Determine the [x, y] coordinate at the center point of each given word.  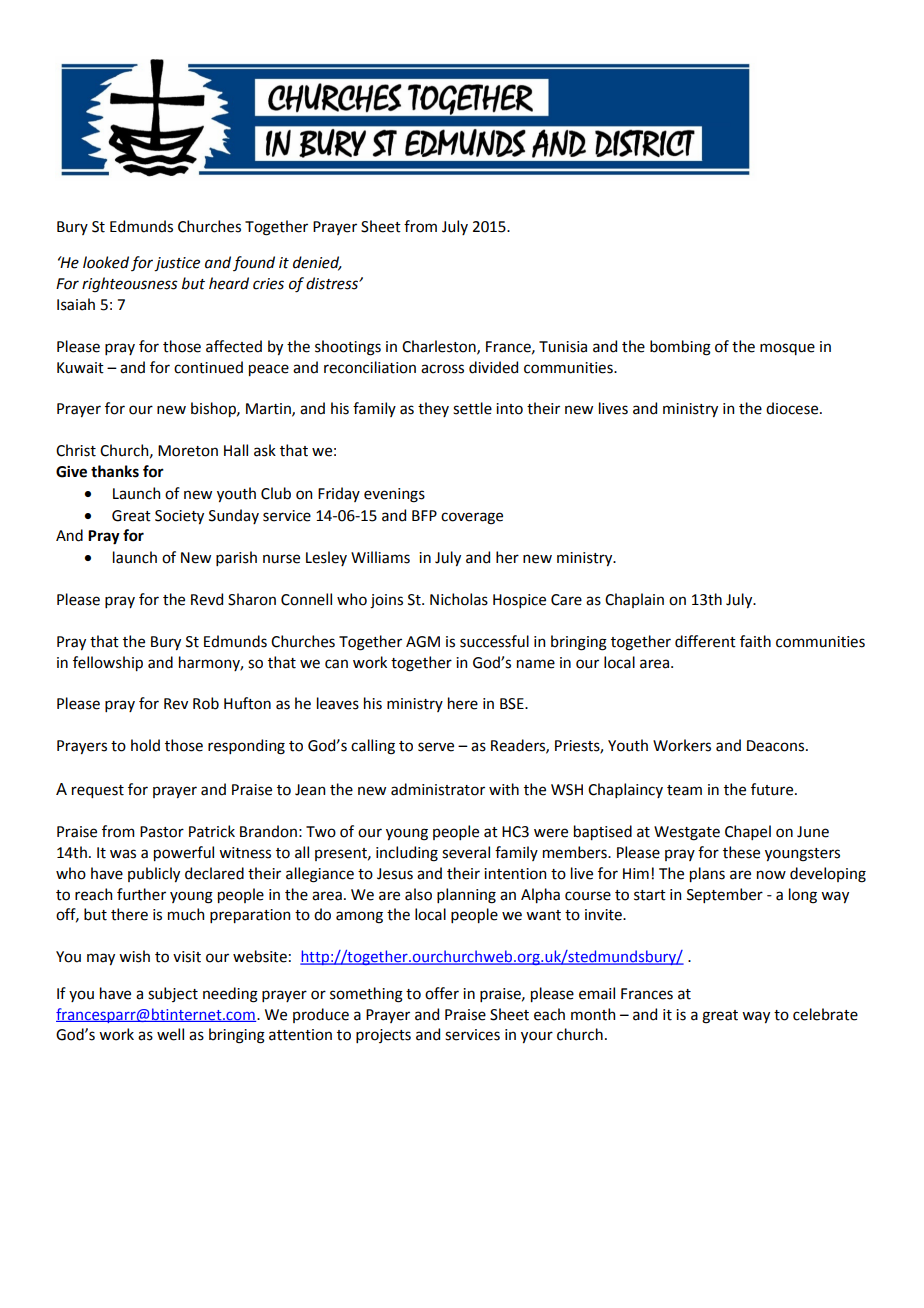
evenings [394, 495]
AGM [423, 642]
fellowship [108, 663]
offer [442, 993]
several [466, 852]
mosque [787, 349]
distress [333, 283]
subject [173, 994]
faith [755, 641]
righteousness [130, 285]
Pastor [162, 832]
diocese [793, 408]
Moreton [188, 451]
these [741, 852]
